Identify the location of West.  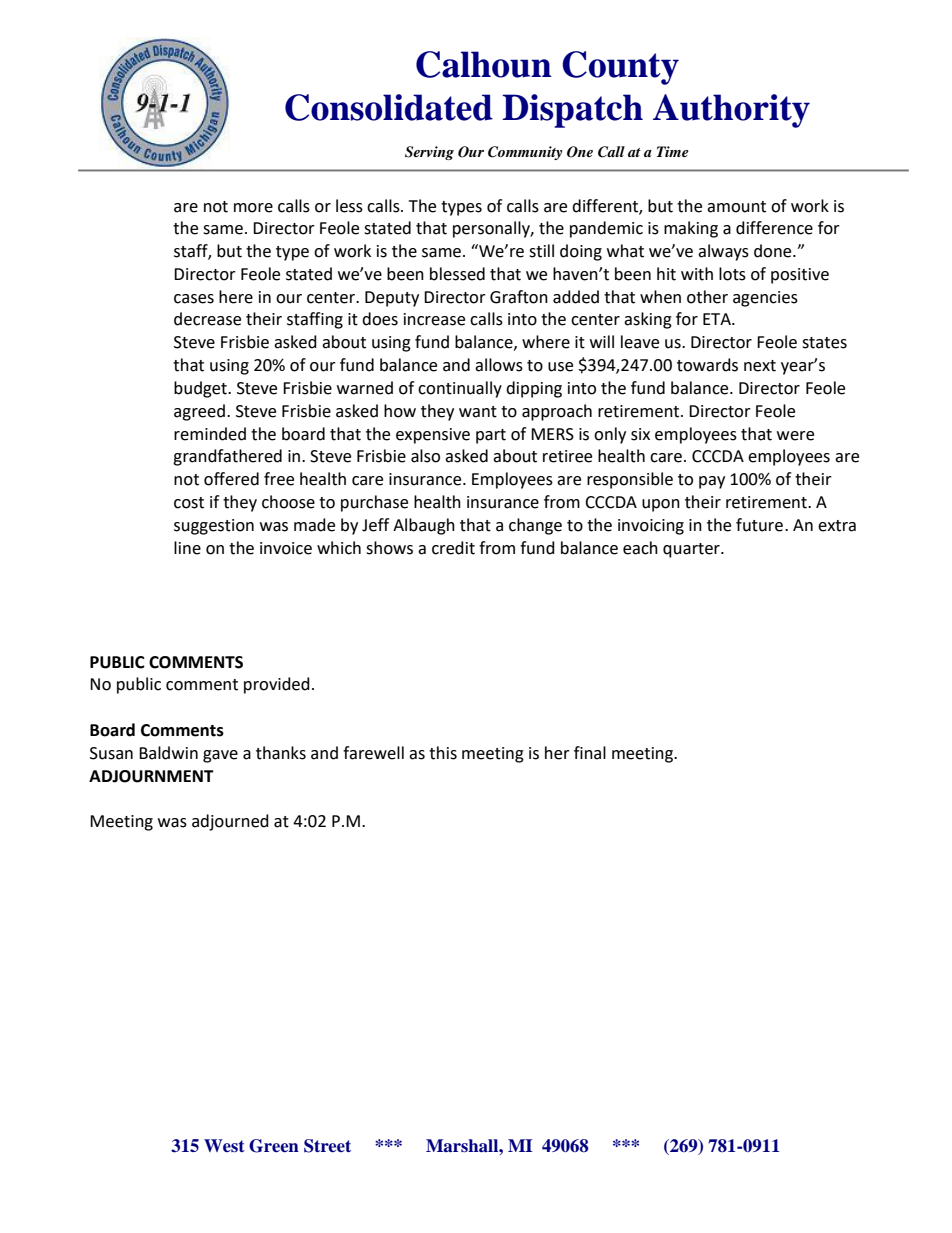
(224, 1146).
